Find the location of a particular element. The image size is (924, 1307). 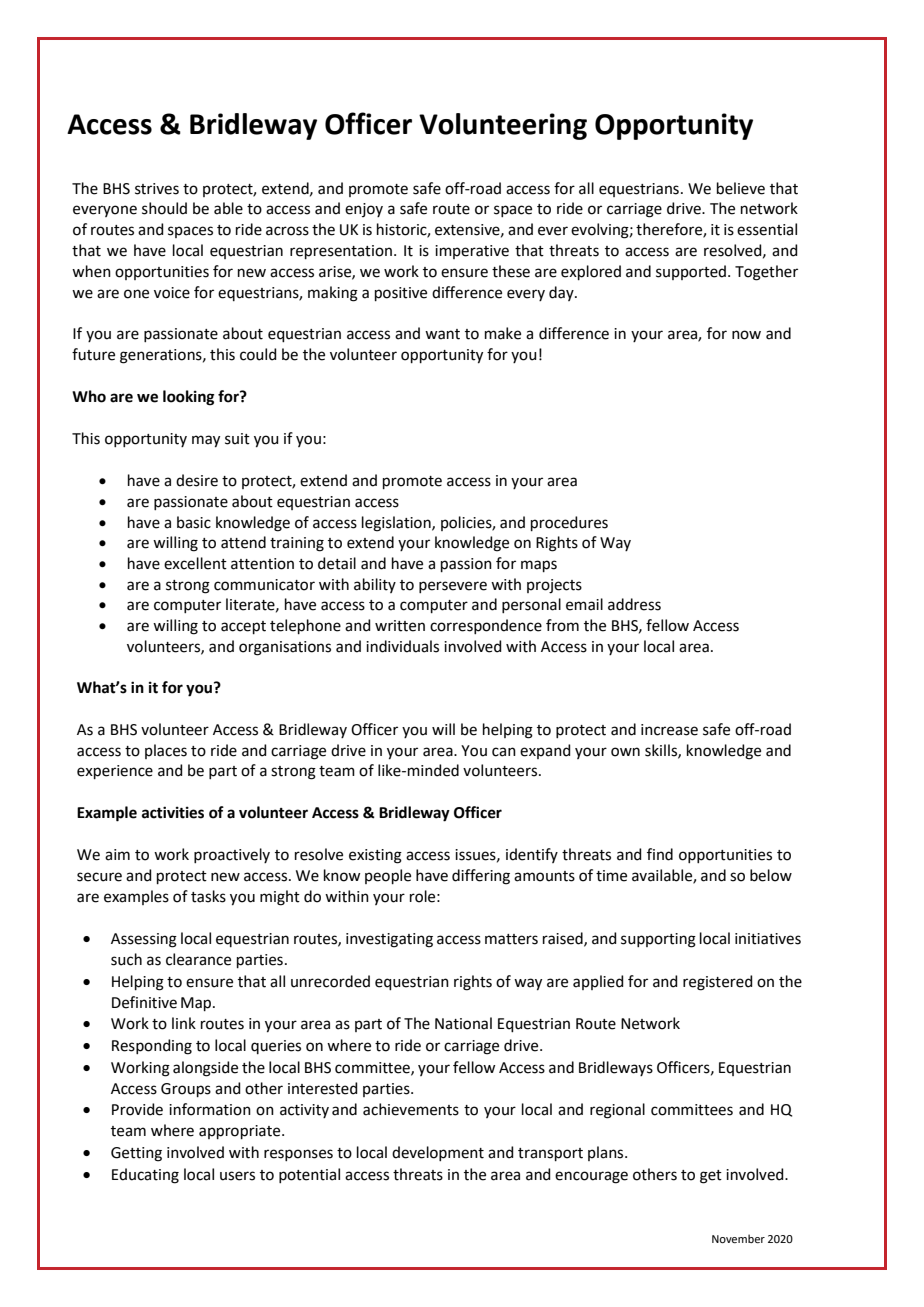

can is located at coordinates (504, 752).
